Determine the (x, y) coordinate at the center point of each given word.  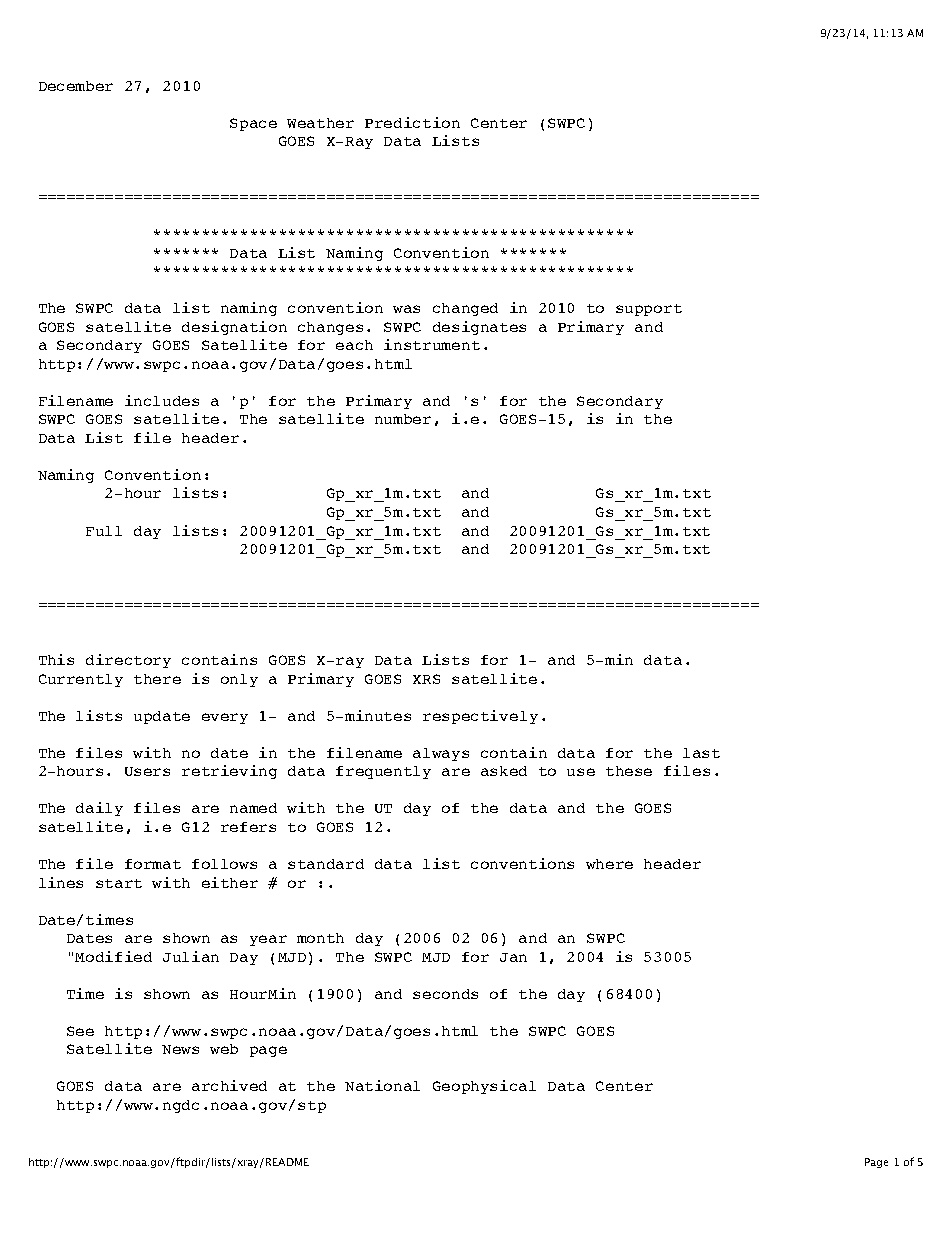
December (76, 86)
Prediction (412, 122)
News (180, 1049)
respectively (480, 717)
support (649, 310)
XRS (426, 679)
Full (104, 531)
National (382, 1085)
